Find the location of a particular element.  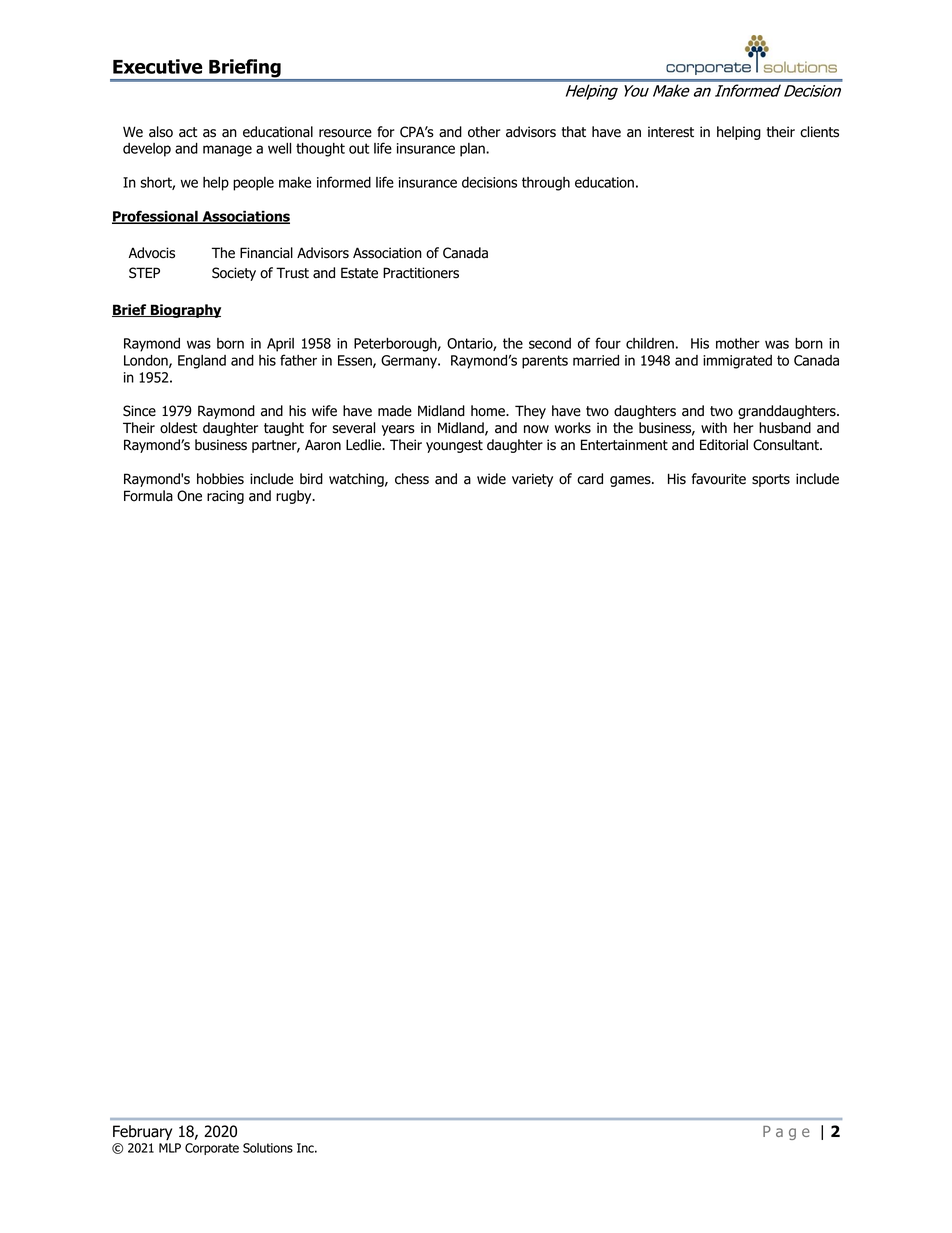

wide is located at coordinates (491, 479).
